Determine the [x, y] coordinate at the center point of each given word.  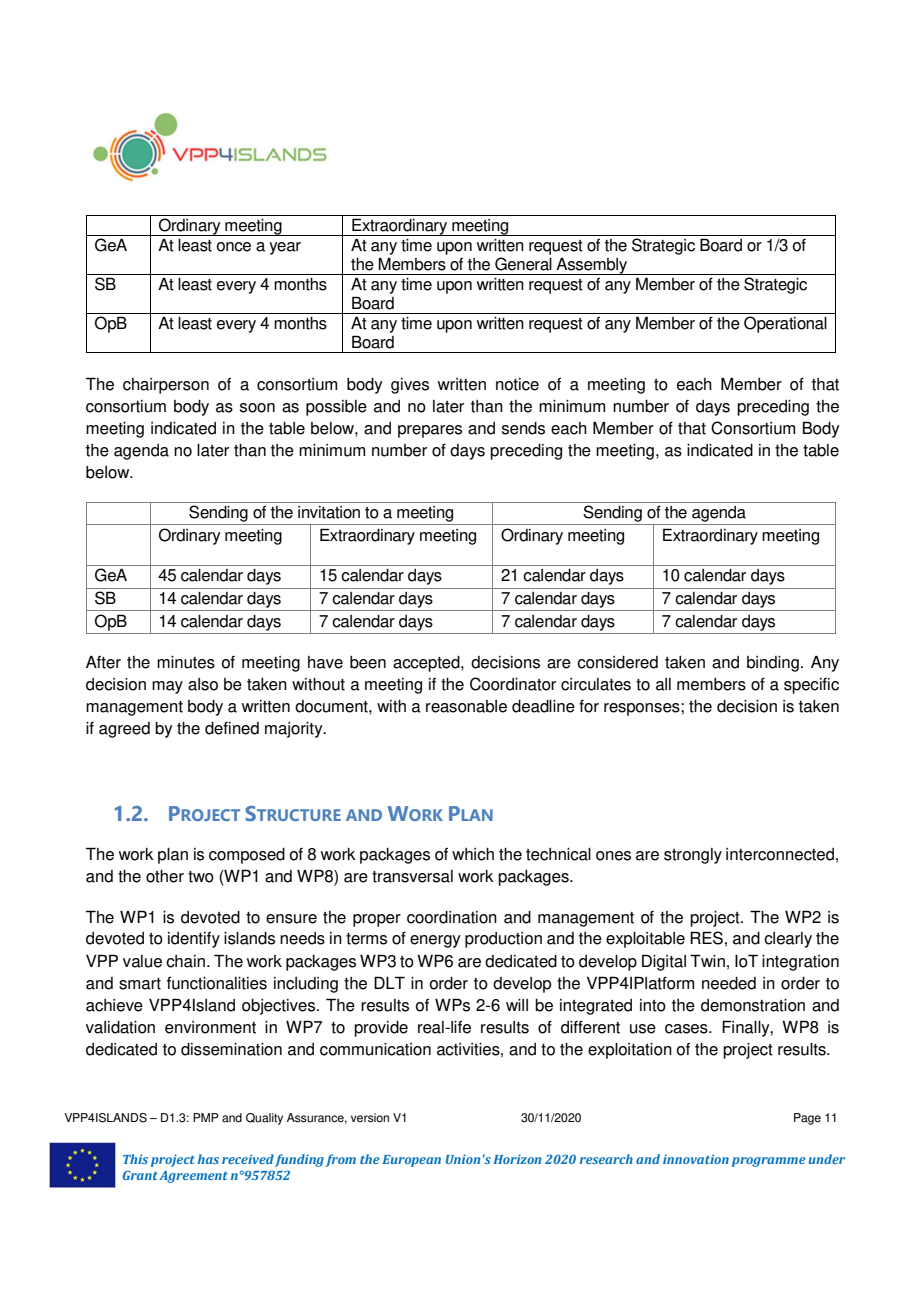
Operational [785, 324]
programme [769, 1162]
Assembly [592, 266]
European [411, 1161]
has [208, 1159]
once [234, 247]
